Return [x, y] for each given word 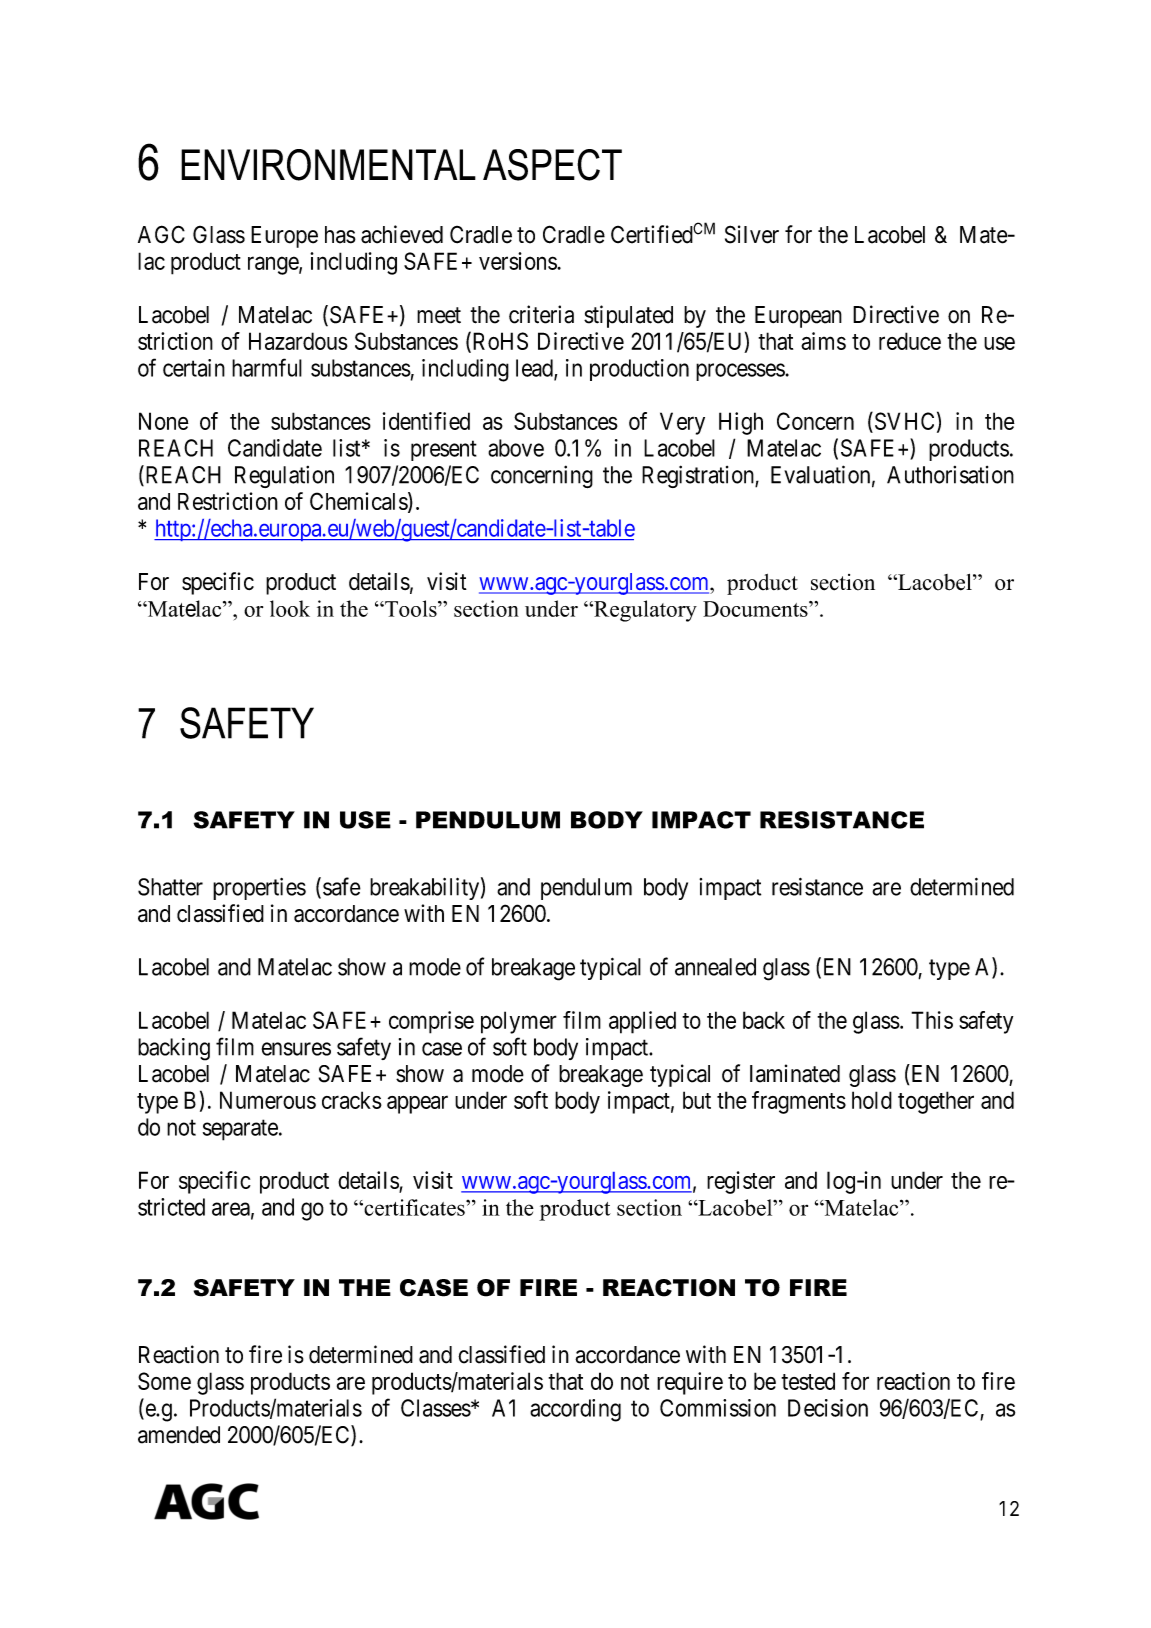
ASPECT [552, 165]
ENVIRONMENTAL [328, 165]
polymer [519, 1022]
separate [240, 1130]
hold [872, 1100]
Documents [756, 609]
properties [259, 889]
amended [179, 1435]
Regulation [284, 477]
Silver [752, 234]
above [516, 448]
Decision [828, 1408]
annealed [715, 967]
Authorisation [950, 475]
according [575, 1410]
